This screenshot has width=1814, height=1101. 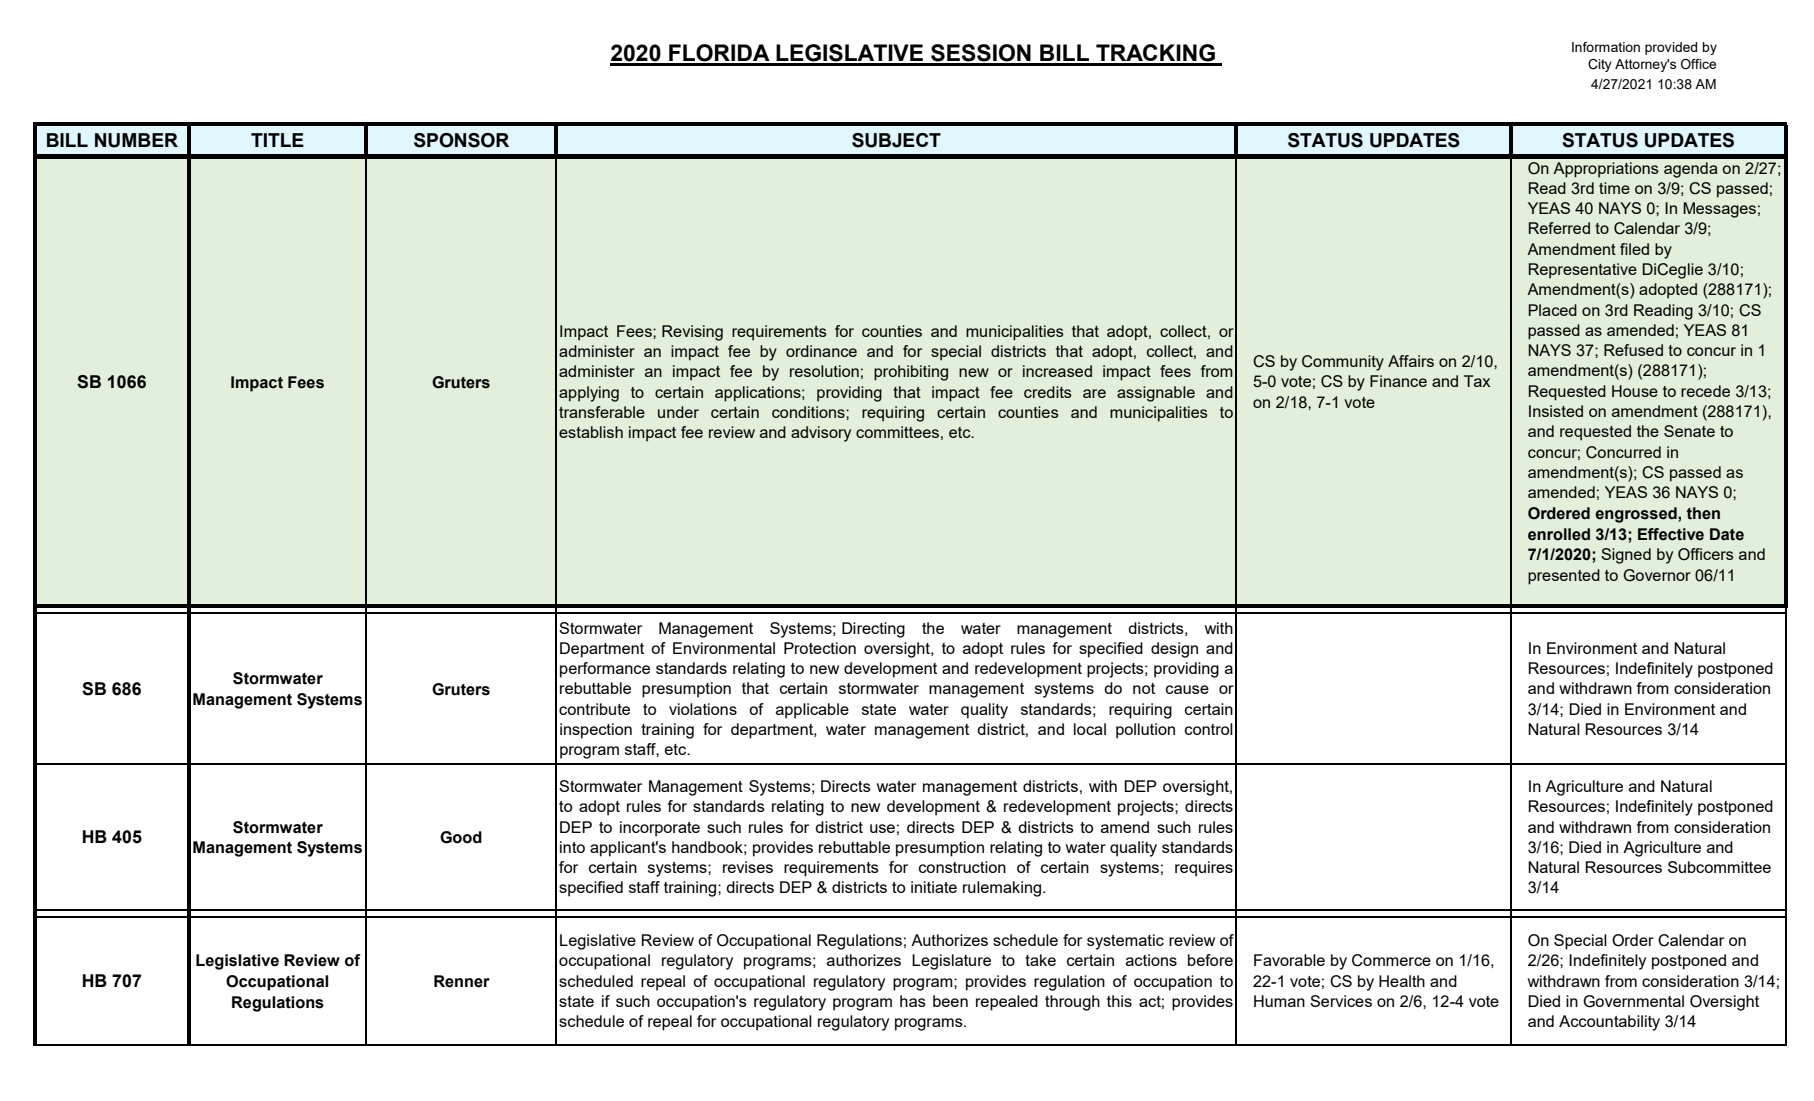 I want to click on Placed, so click(x=1553, y=310).
